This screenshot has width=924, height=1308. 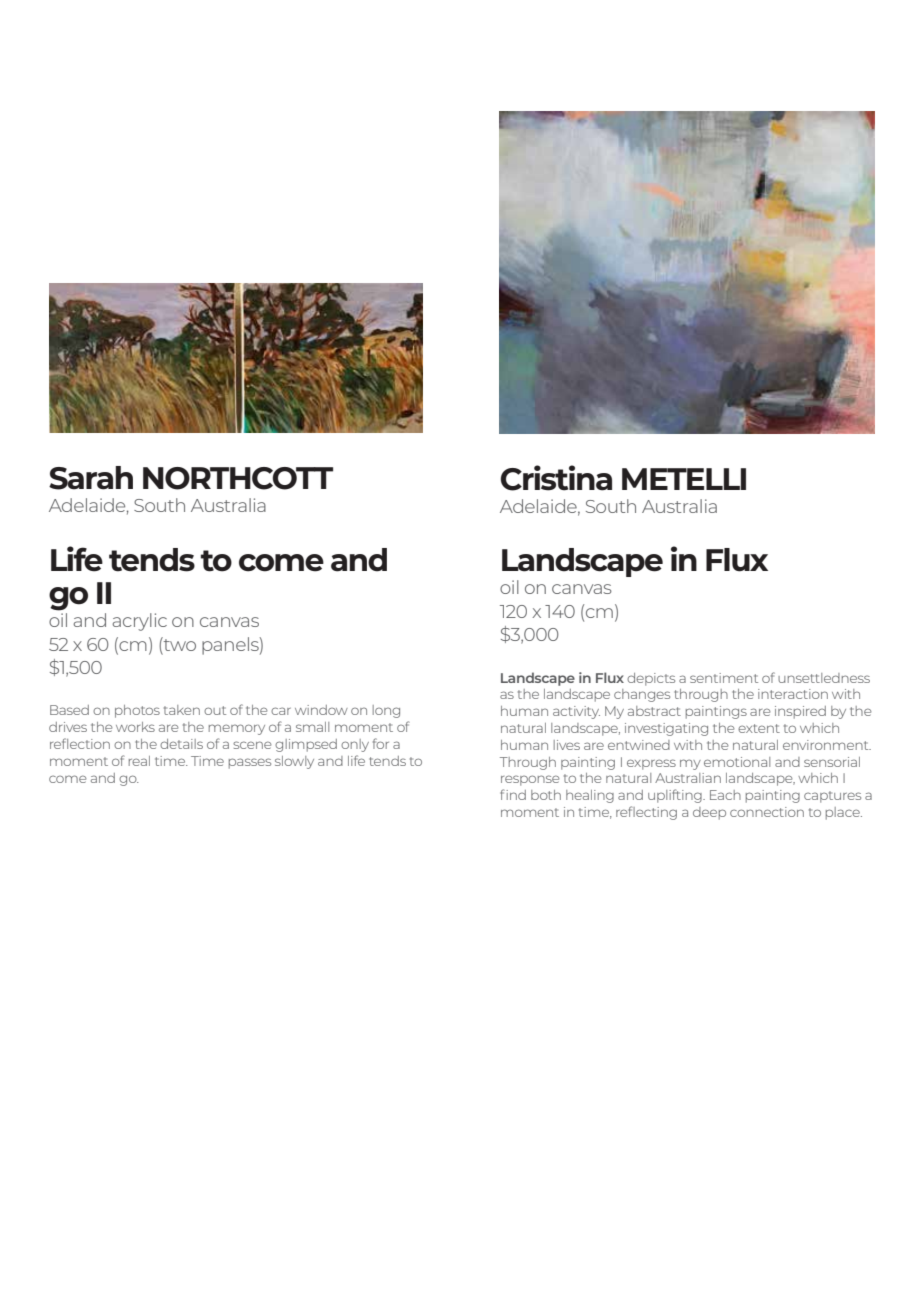 What do you see at coordinates (386, 711) in the screenshot?
I see `long` at bounding box center [386, 711].
